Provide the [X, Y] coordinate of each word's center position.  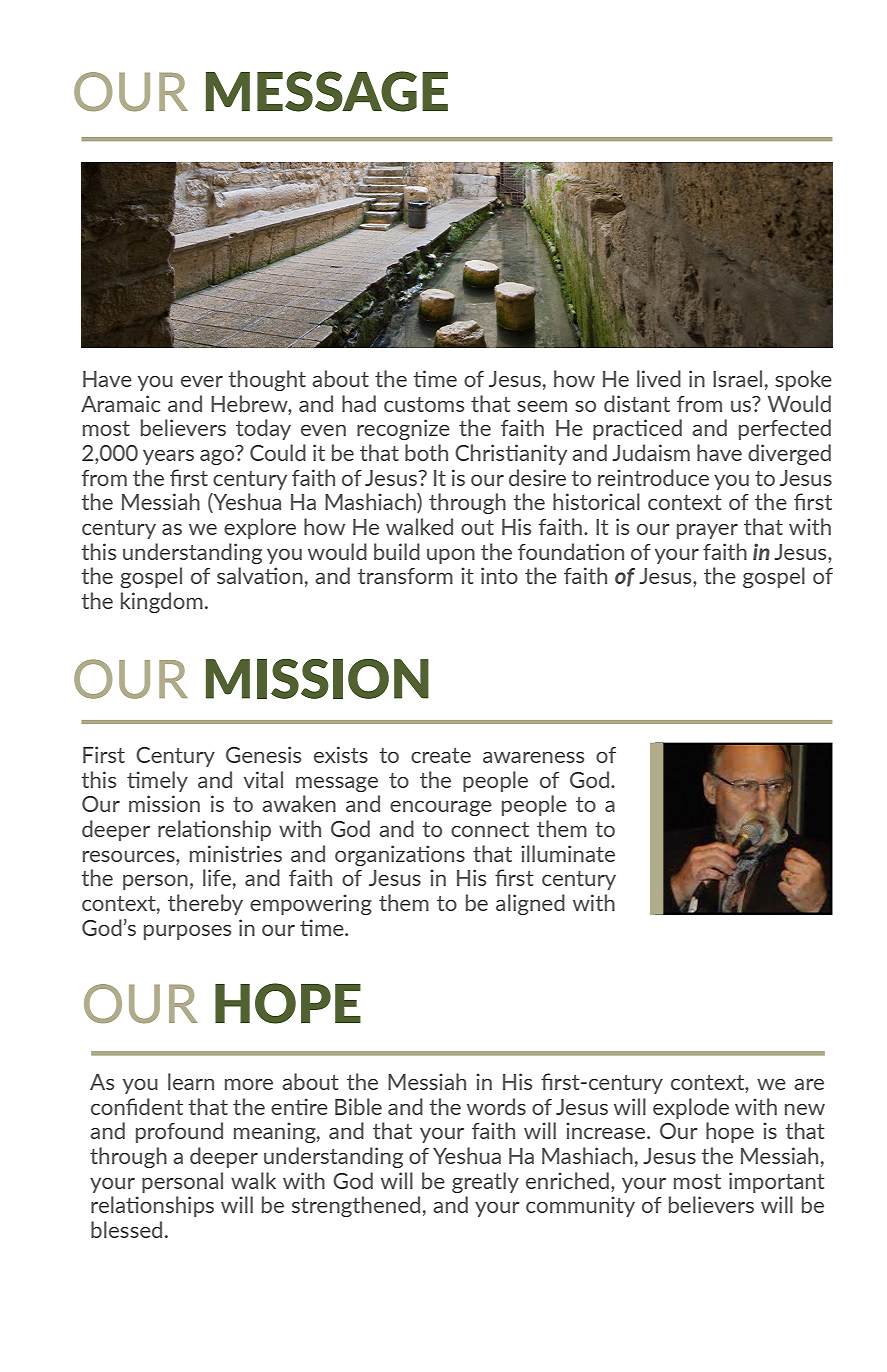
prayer [707, 531]
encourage [441, 808]
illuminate [568, 853]
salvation [260, 575]
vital [263, 779]
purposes [187, 932]
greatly [485, 1182]
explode [691, 1108]
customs [424, 404]
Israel [737, 378]
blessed [126, 1229]
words [496, 1106]
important [777, 1182]
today [263, 429]
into [499, 575]
